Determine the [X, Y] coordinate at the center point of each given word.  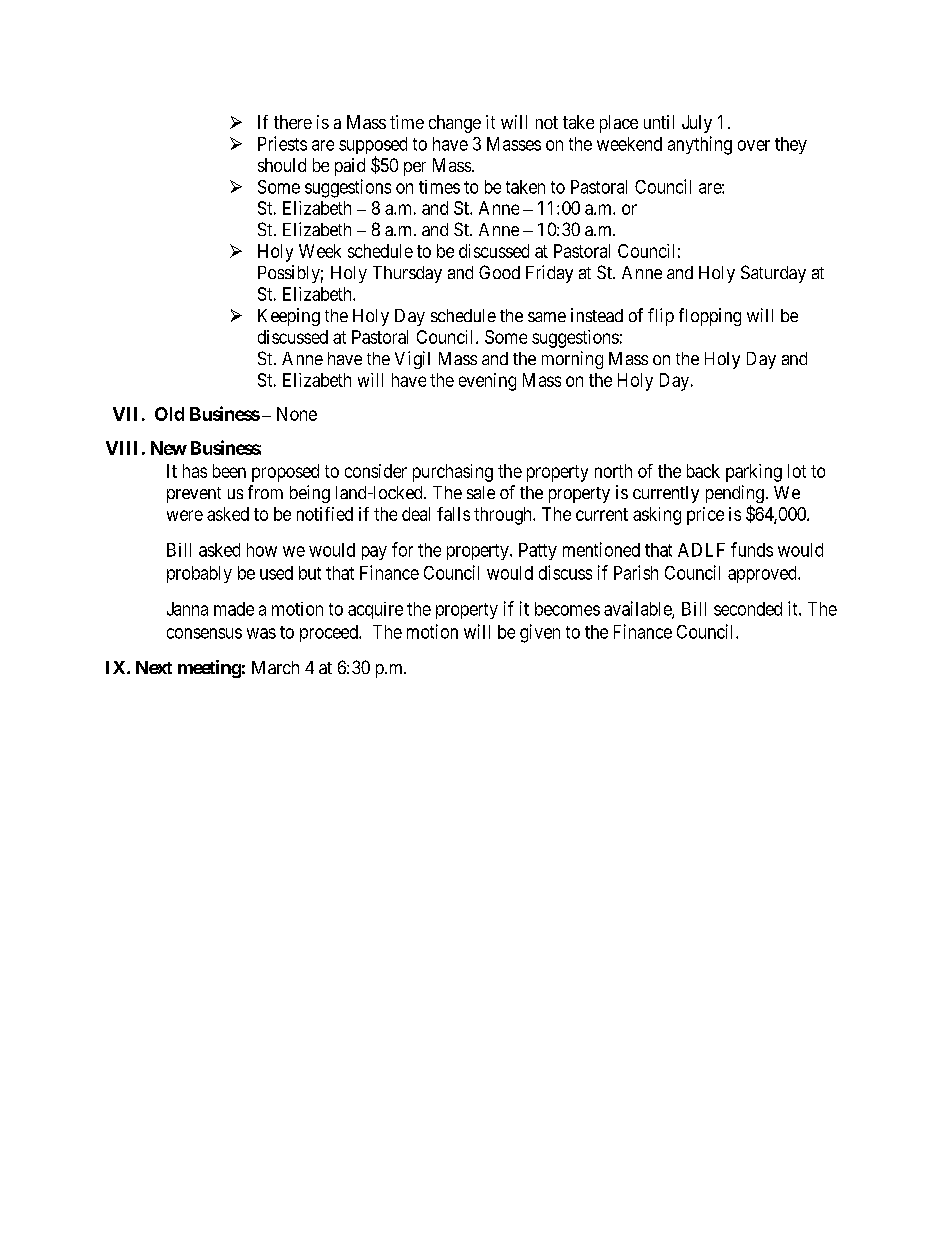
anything [700, 145]
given [540, 633]
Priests [282, 143]
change [455, 124]
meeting [209, 669]
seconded [748, 609]
